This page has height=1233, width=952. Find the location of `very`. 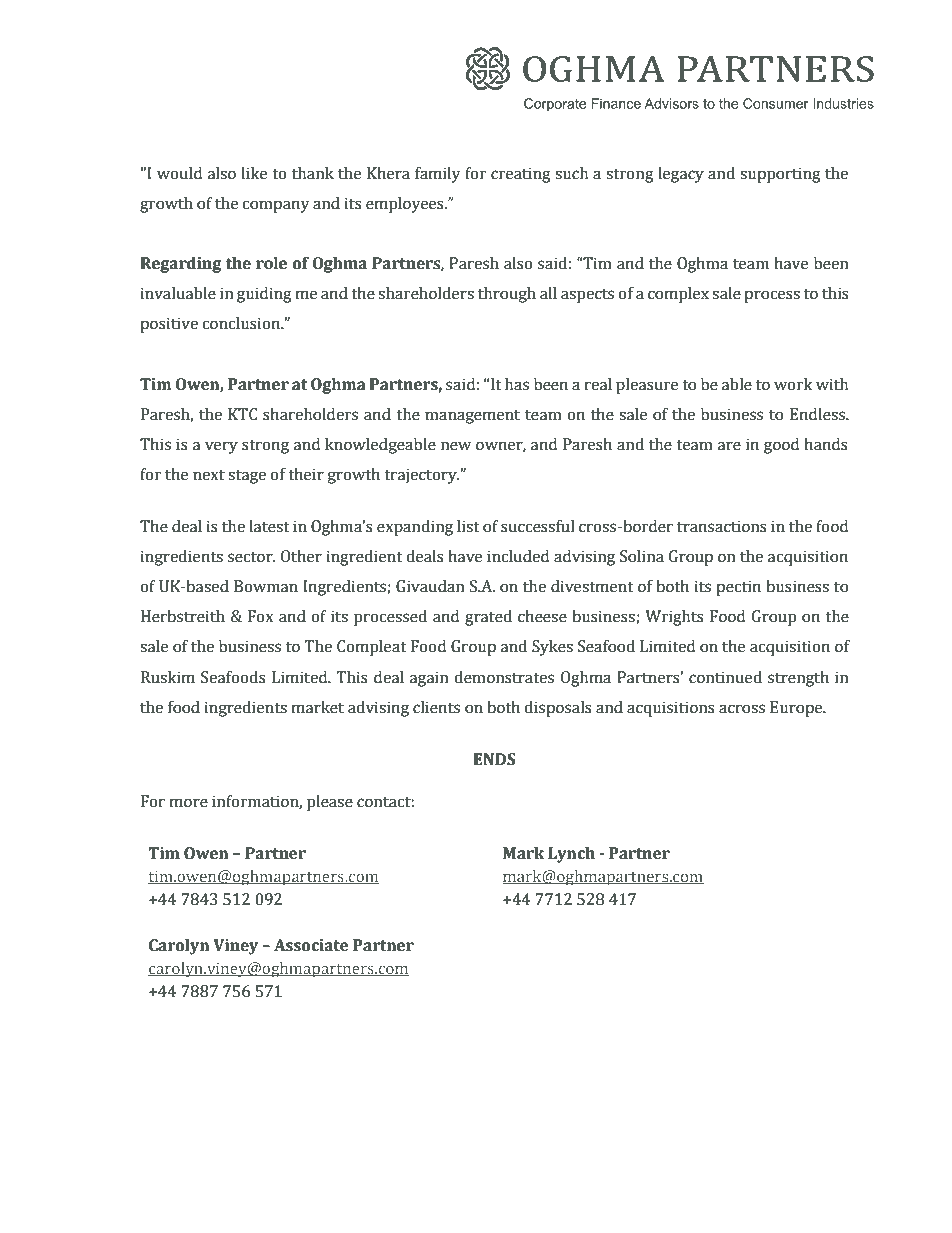

very is located at coordinates (221, 447).
